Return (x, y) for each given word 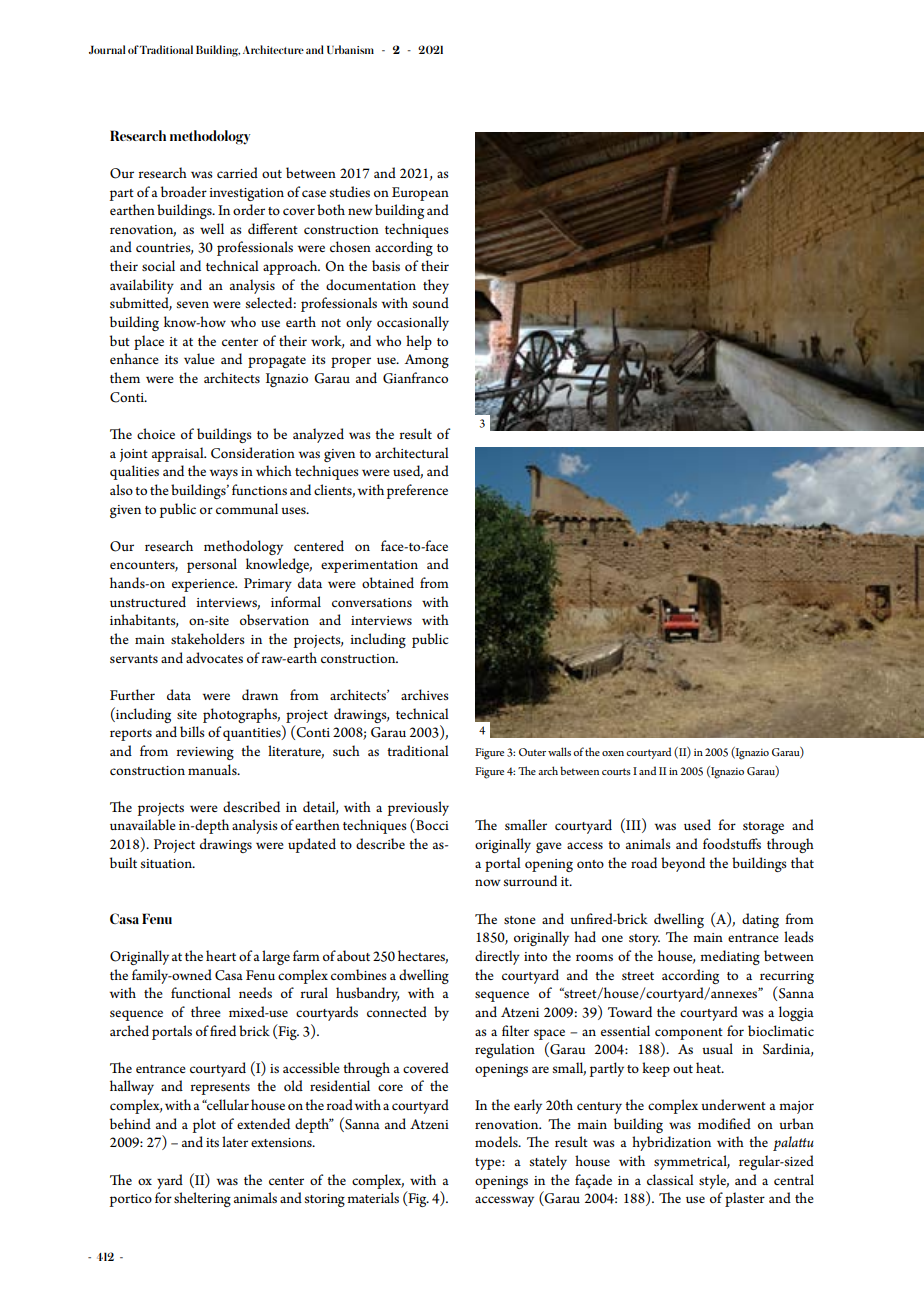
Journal (107, 49)
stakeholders (208, 638)
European (420, 194)
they (436, 286)
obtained (388, 582)
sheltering (202, 1199)
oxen (613, 753)
